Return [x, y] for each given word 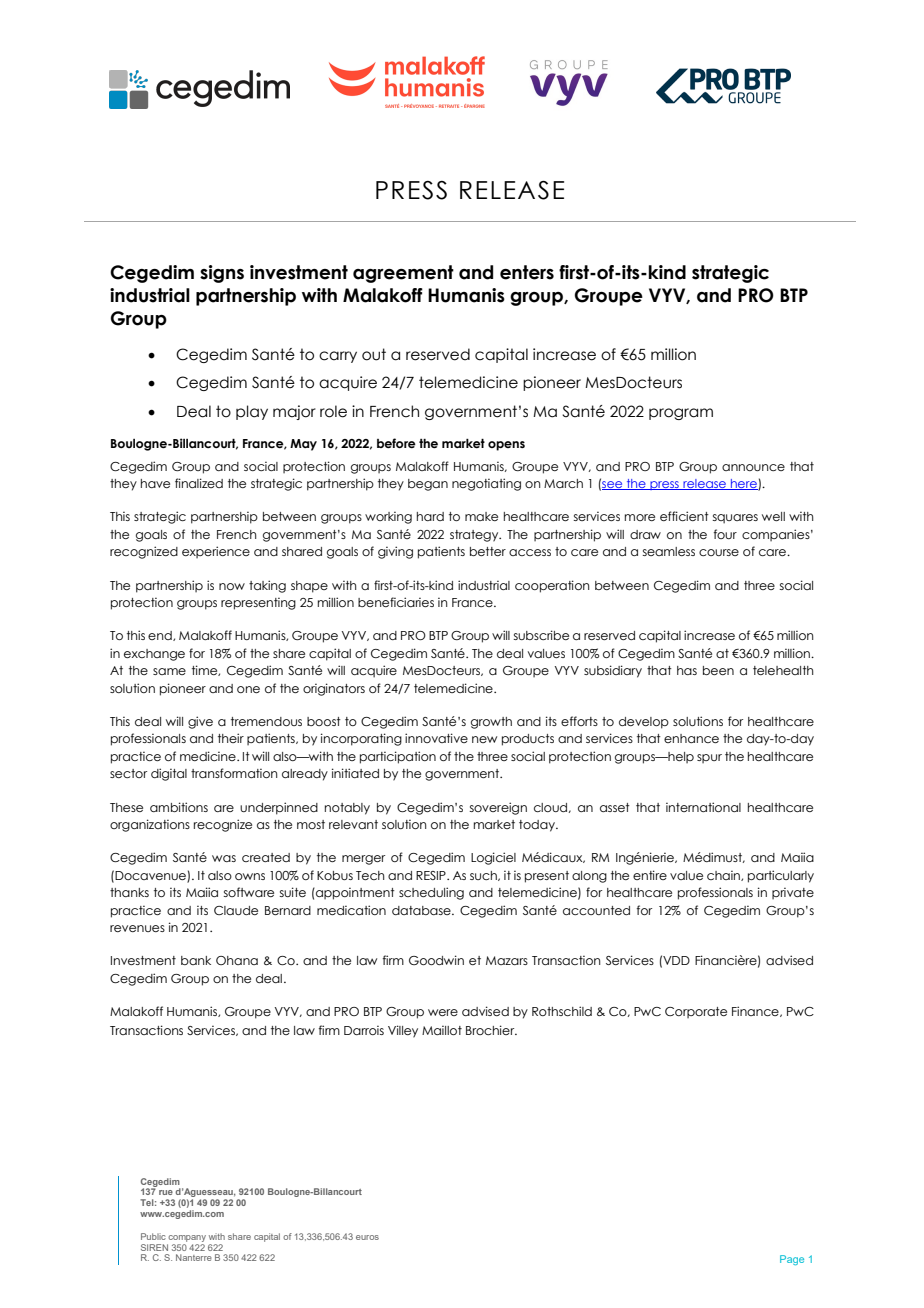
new [484, 739]
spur [709, 758]
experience [216, 552]
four [725, 534]
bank [196, 960]
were [443, 1012]
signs [222, 274]
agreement [403, 274]
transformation [234, 773]
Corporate [696, 1012]
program [681, 414]
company [187, 1238]
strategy [475, 536]
